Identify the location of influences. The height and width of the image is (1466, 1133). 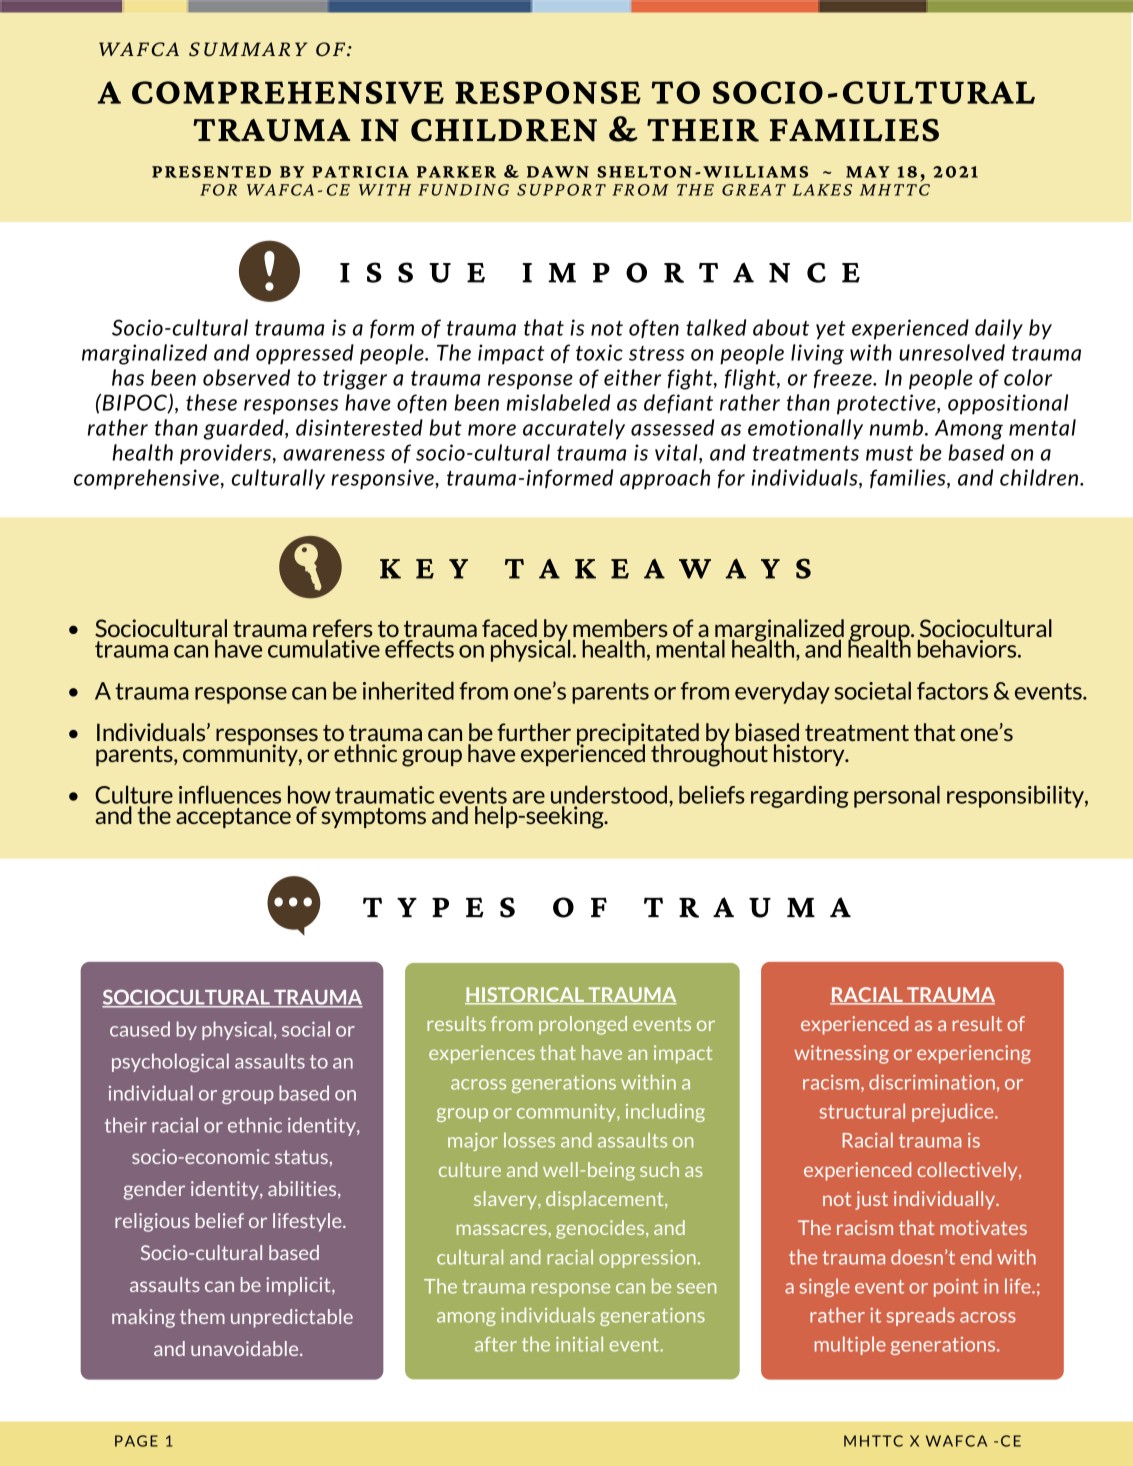
(230, 794).
